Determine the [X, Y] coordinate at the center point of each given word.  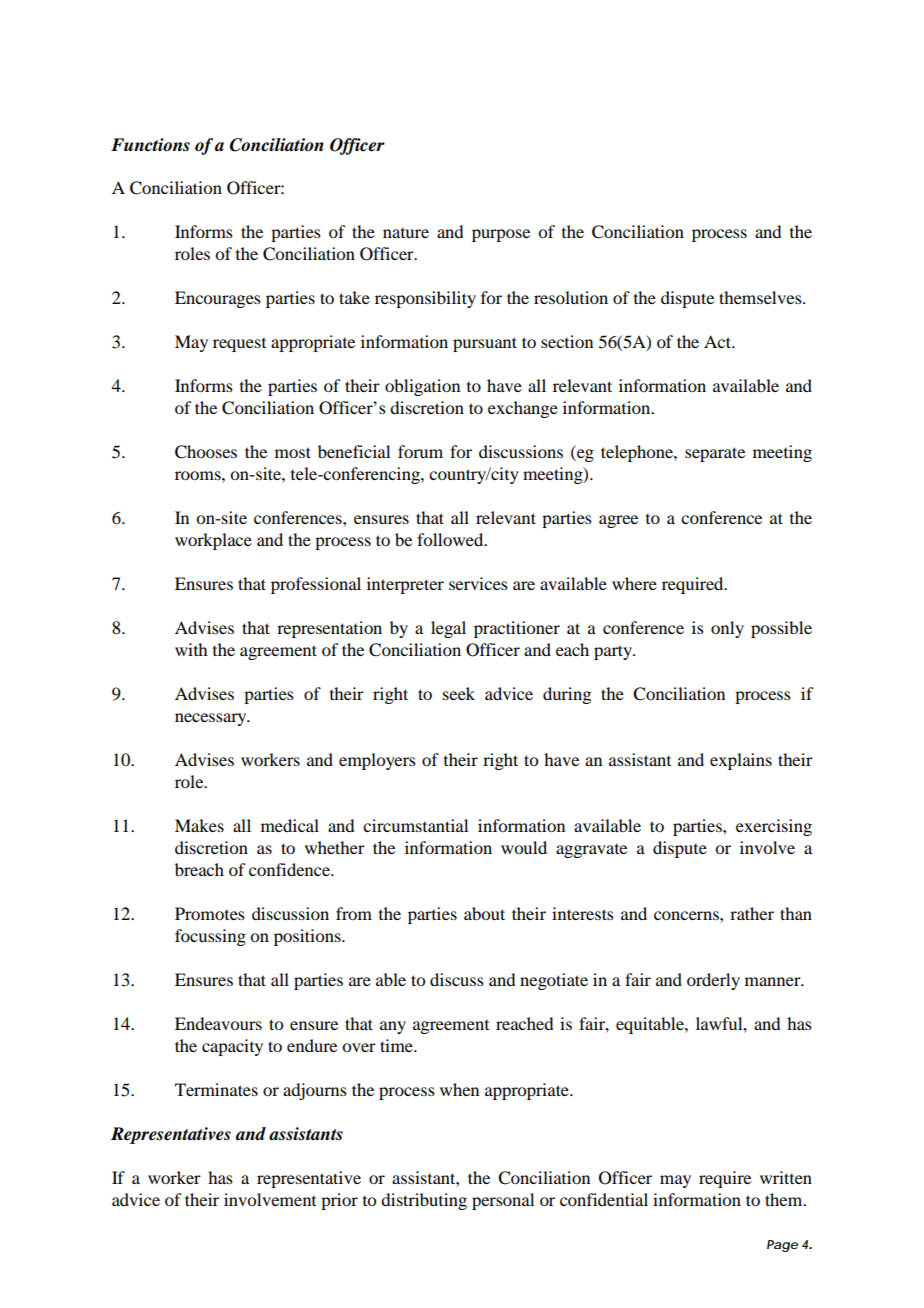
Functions [150, 145]
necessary [212, 719]
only [727, 629]
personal [503, 1201]
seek [459, 693]
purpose [501, 235]
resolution [571, 297]
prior [339, 1201]
